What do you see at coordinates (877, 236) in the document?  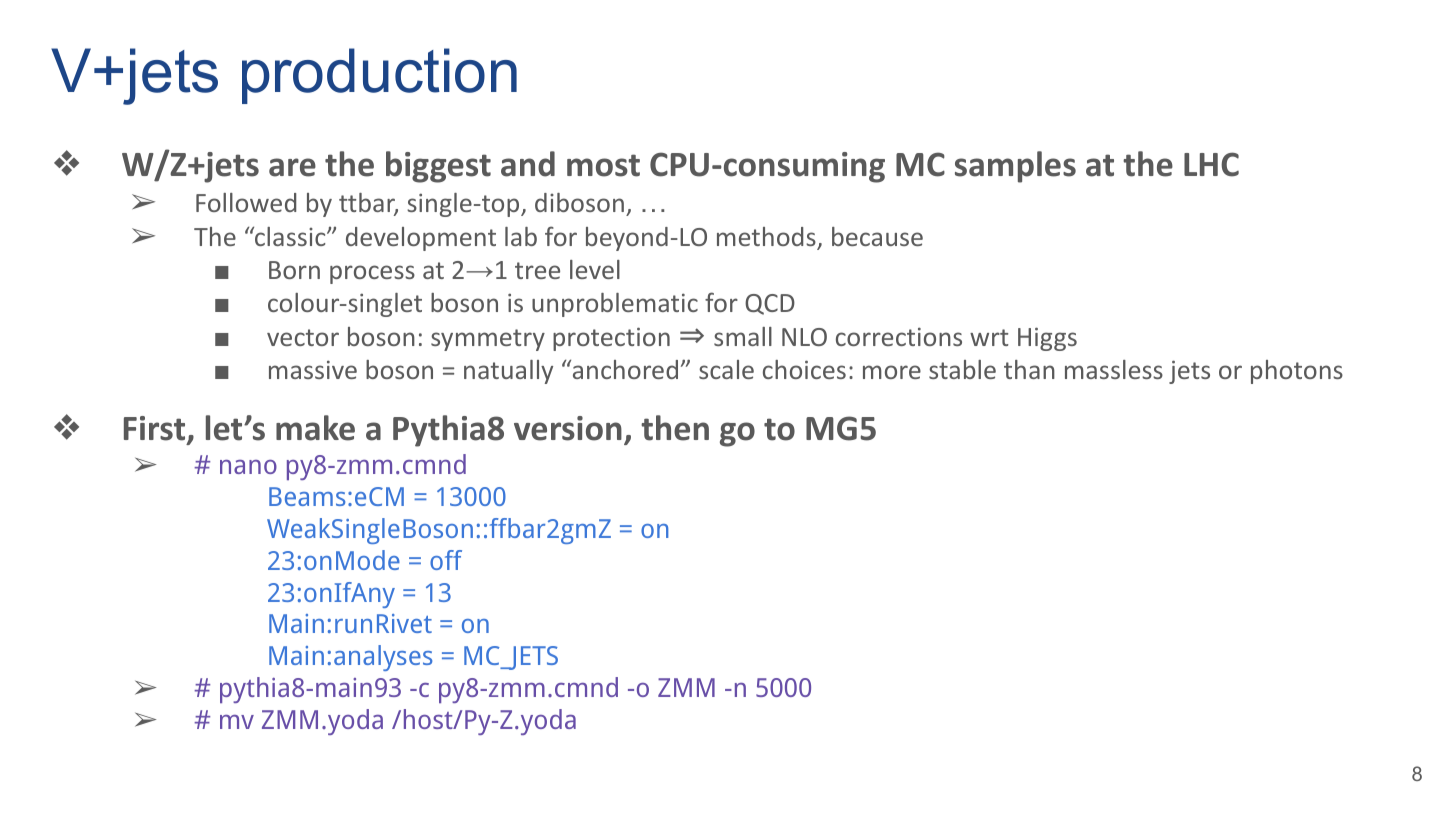 I see `because` at bounding box center [877, 236].
